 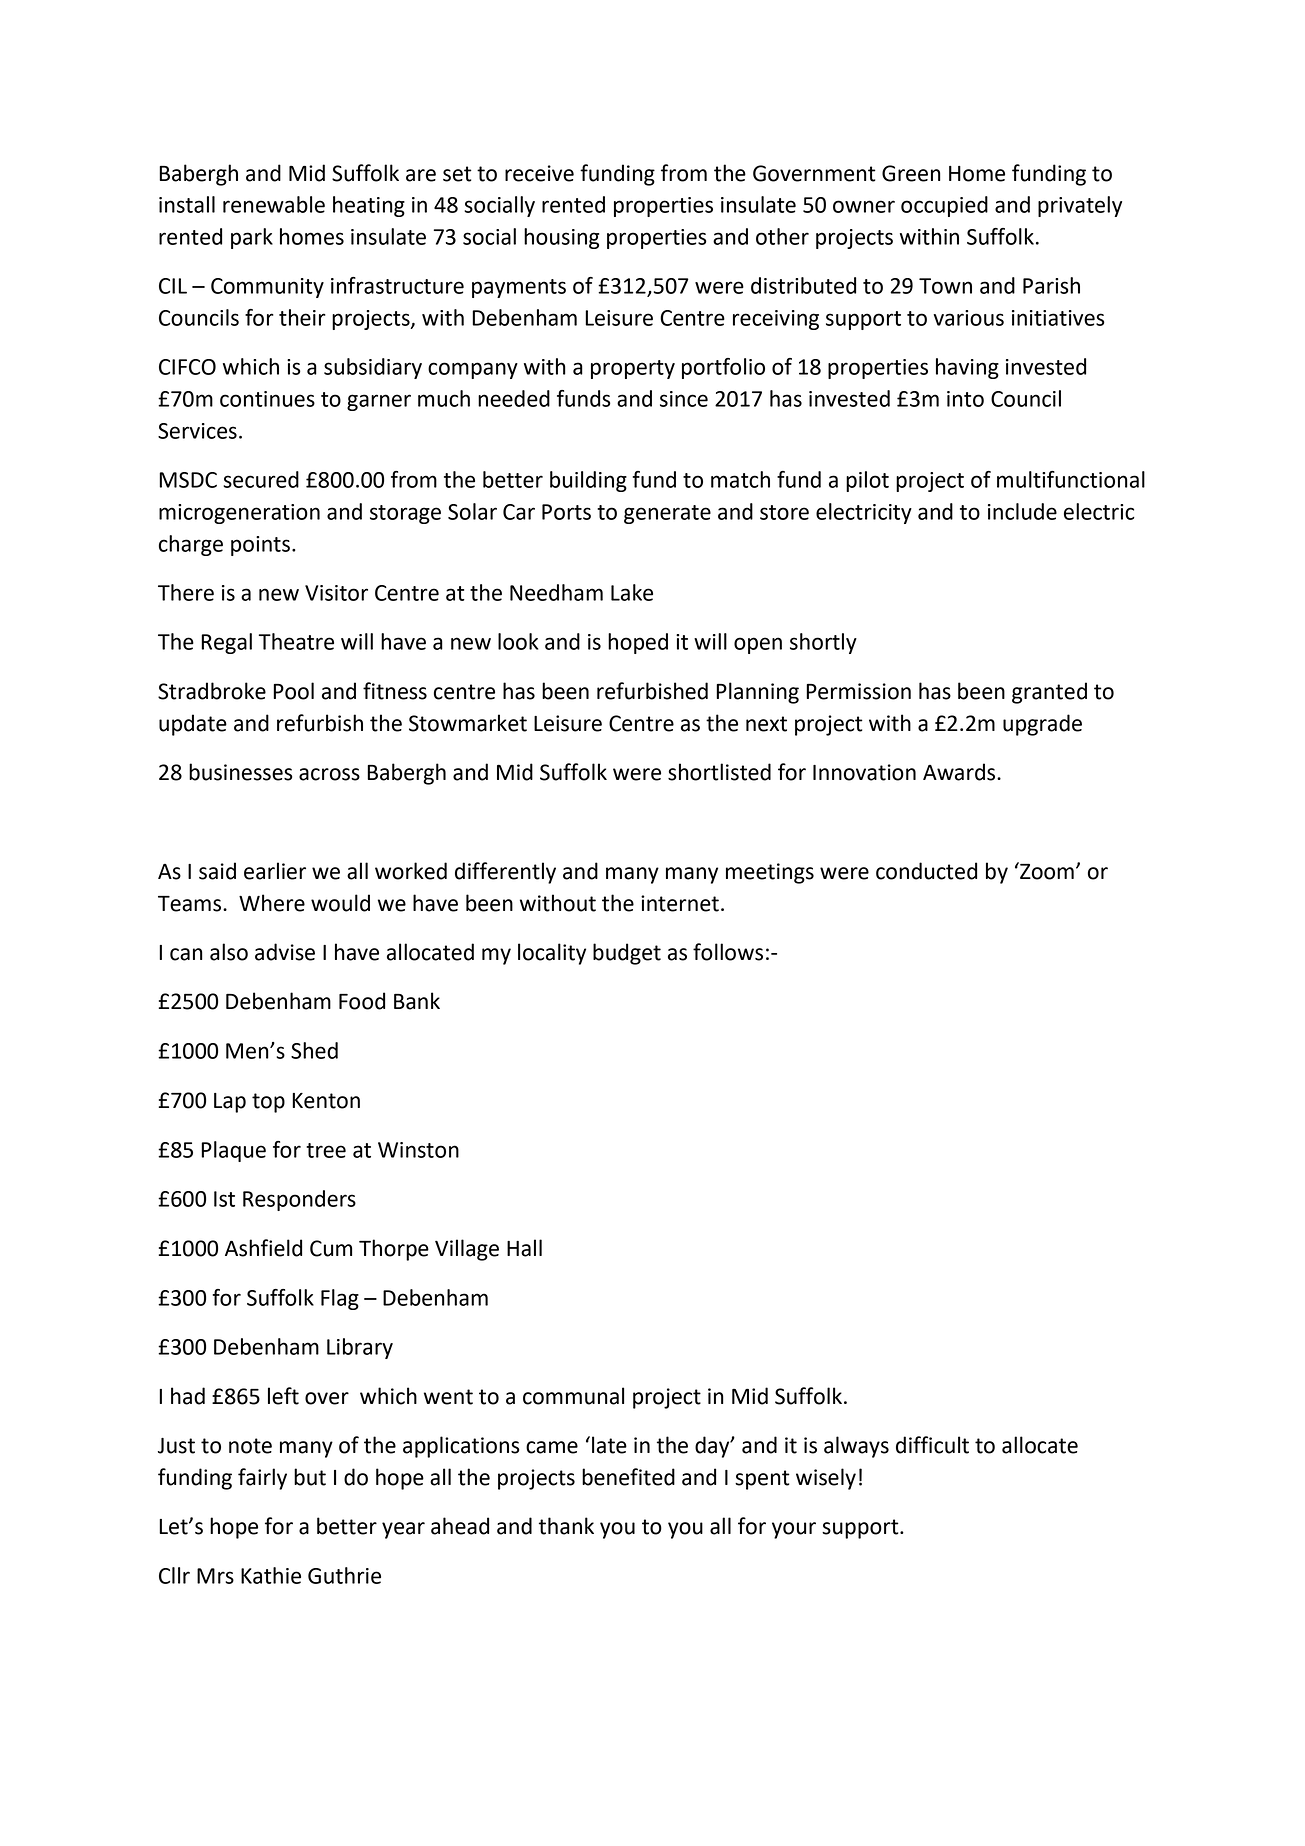 What do you see at coordinates (932, 1445) in the document?
I see `difficult` at bounding box center [932, 1445].
